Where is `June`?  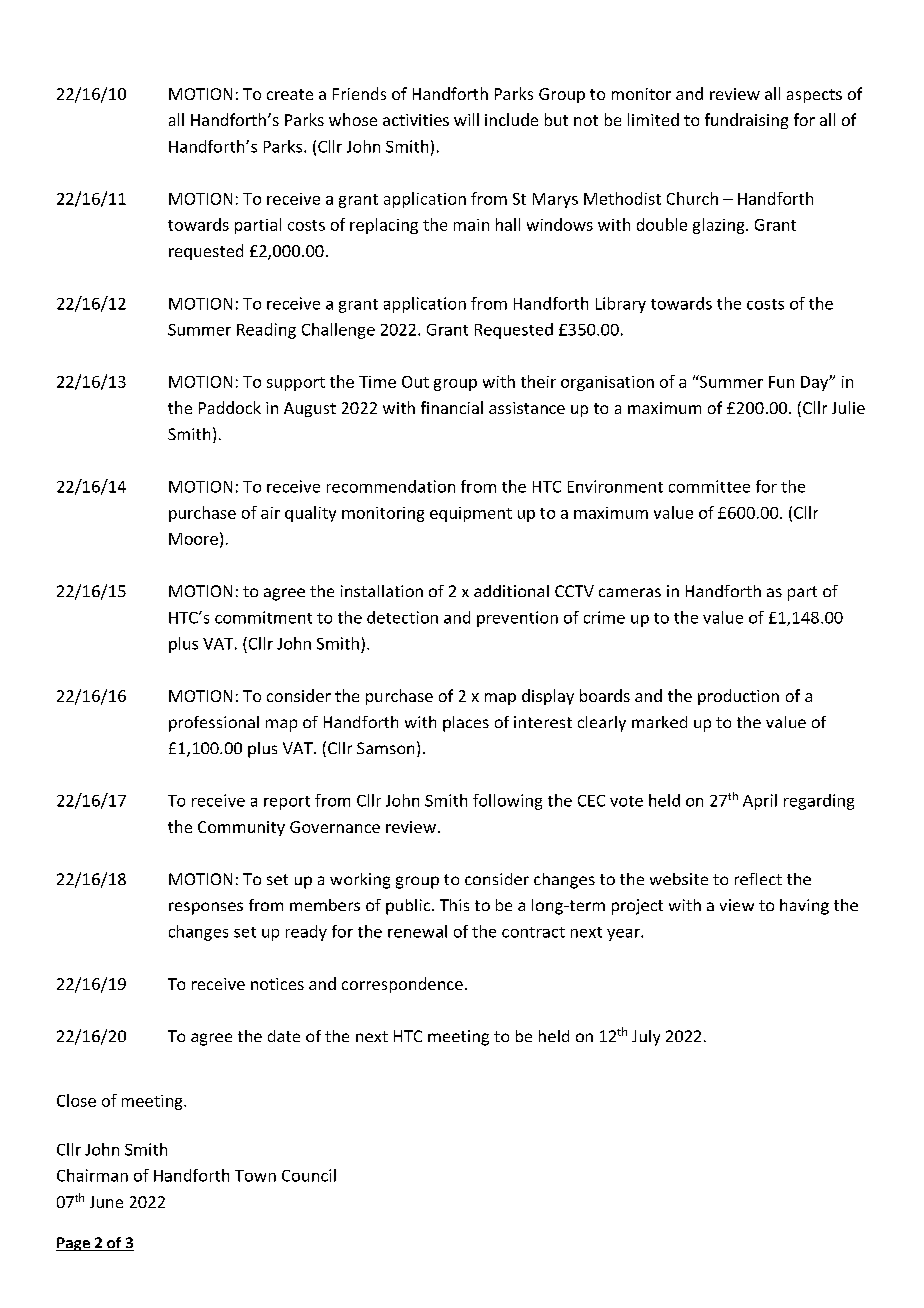
June is located at coordinates (106, 1202).
